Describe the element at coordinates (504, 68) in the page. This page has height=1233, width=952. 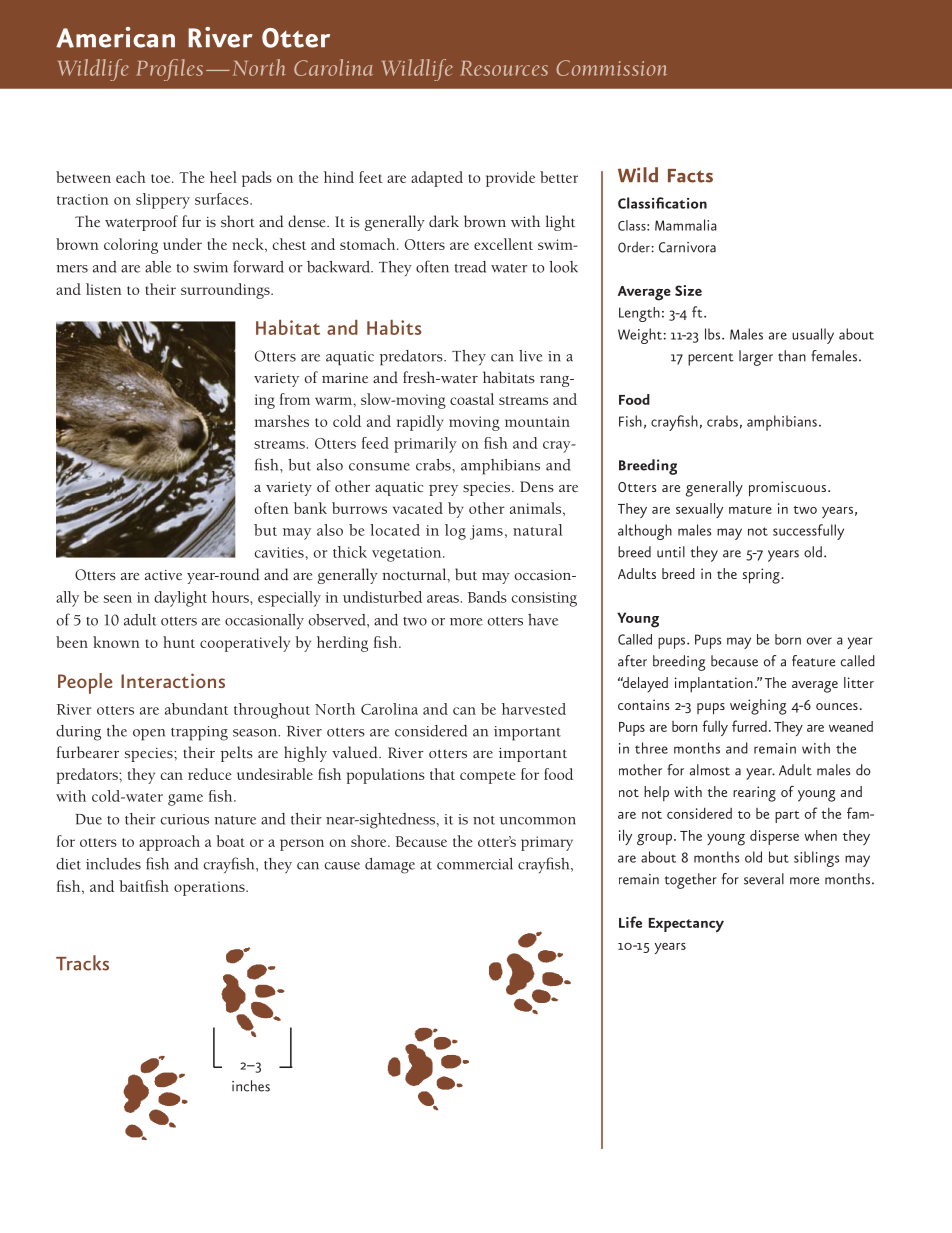
I see `Resources` at that location.
